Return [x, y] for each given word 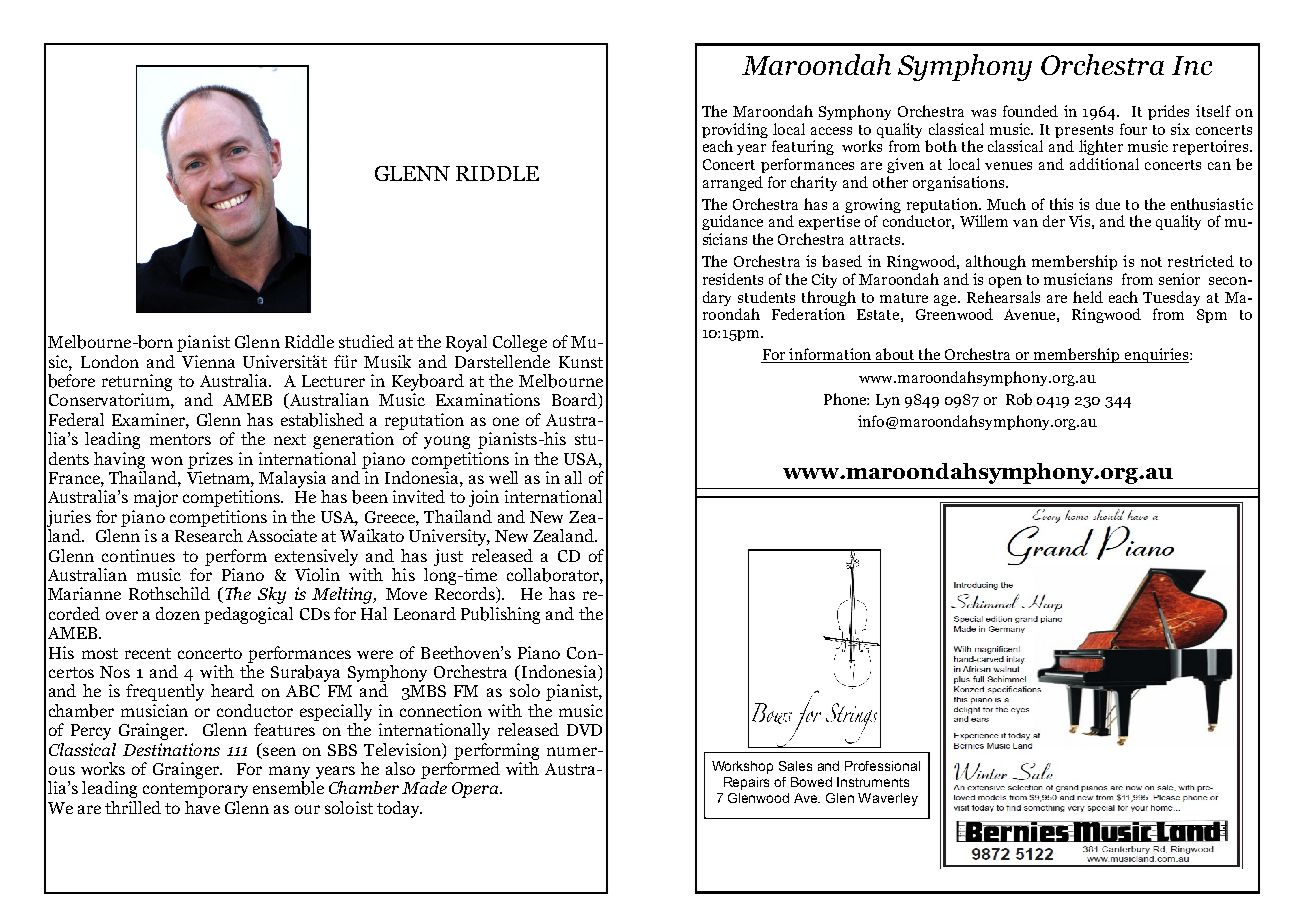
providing [735, 130]
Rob [1019, 399]
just [448, 557]
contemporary [195, 790]
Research [209, 535]
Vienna [208, 361]
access [831, 131]
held [1088, 297]
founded [1030, 111]
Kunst [581, 362]
